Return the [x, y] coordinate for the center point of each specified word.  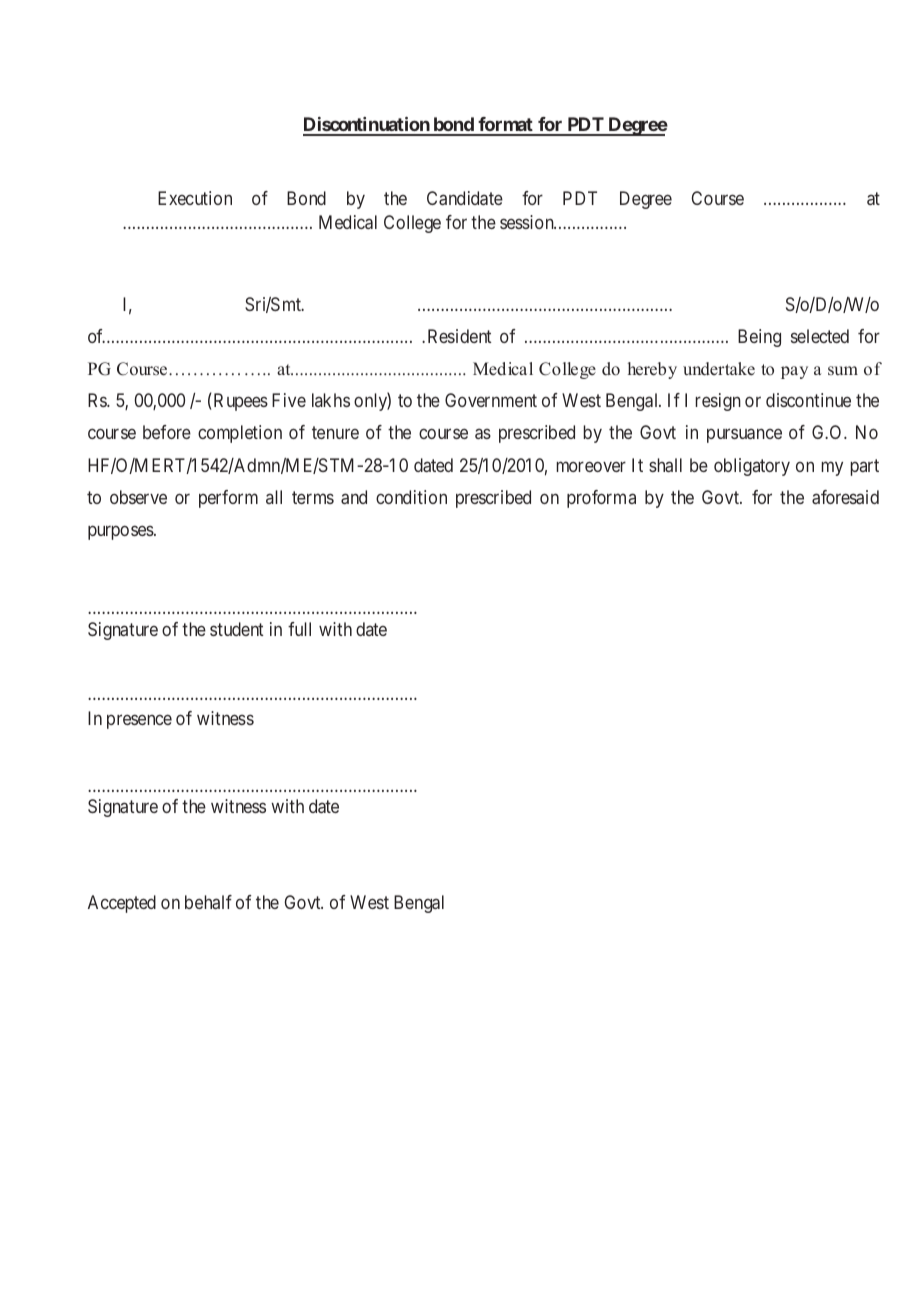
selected [820, 336]
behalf [208, 902]
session [528, 222]
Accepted [122, 904]
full [299, 629]
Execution [195, 198]
